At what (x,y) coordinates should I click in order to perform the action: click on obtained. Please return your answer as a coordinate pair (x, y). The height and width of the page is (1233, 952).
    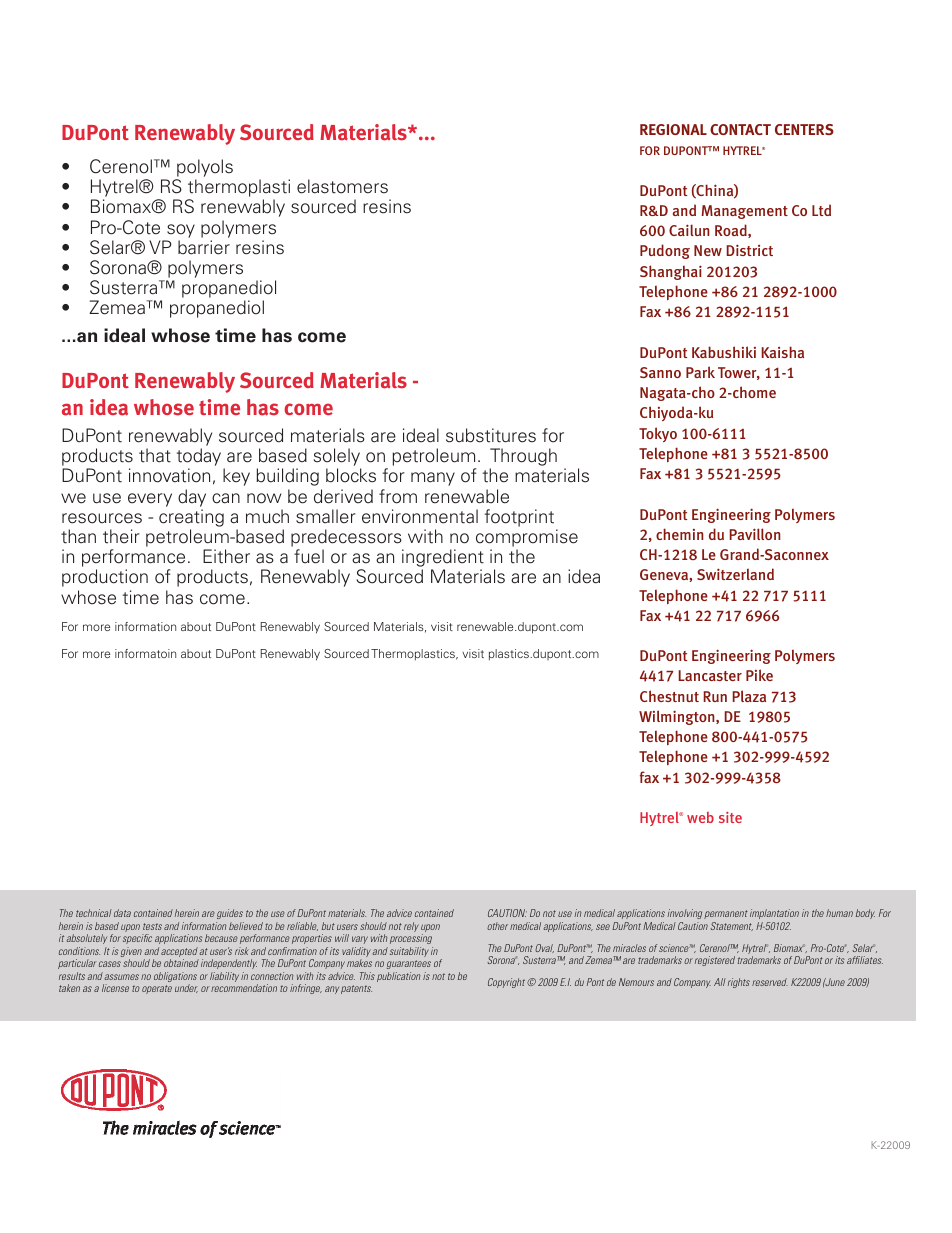
    Looking at the image, I should click on (181, 963).
